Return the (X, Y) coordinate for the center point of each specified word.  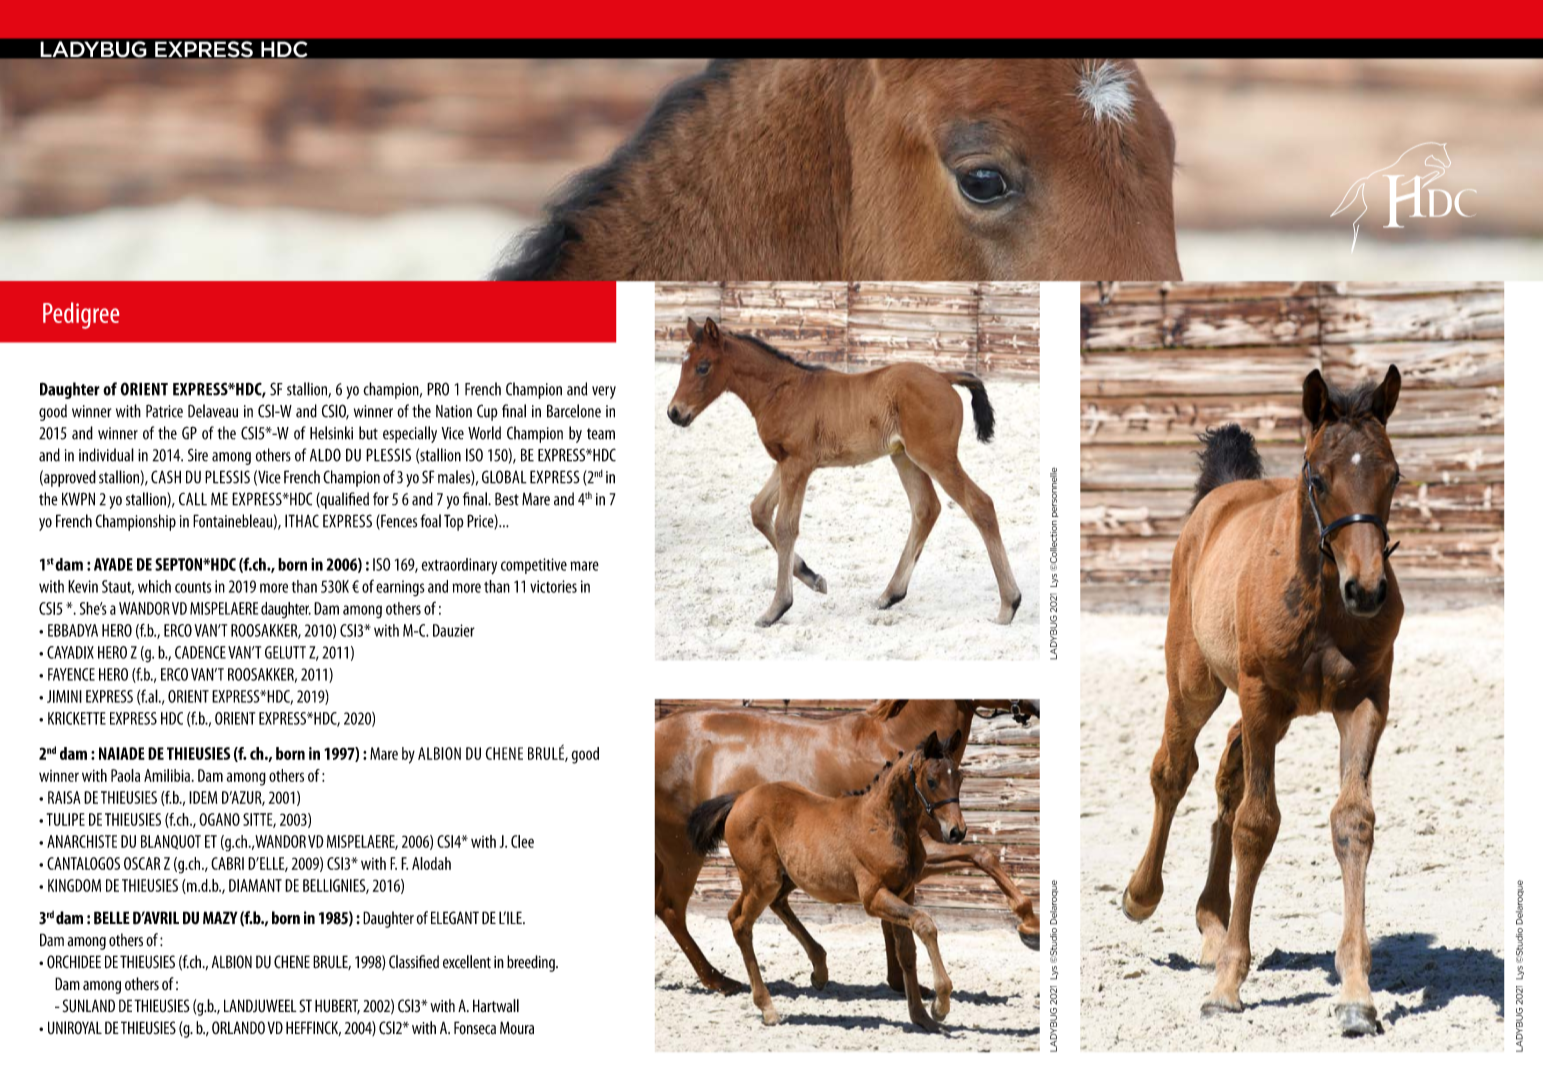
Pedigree (81, 315)
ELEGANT (455, 918)
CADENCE (200, 652)
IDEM (203, 797)
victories (553, 586)
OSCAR (142, 863)
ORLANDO (238, 1027)
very (604, 392)
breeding (532, 963)
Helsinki (331, 433)
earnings (400, 588)
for (381, 499)
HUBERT (337, 1006)
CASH (166, 477)
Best (507, 499)
